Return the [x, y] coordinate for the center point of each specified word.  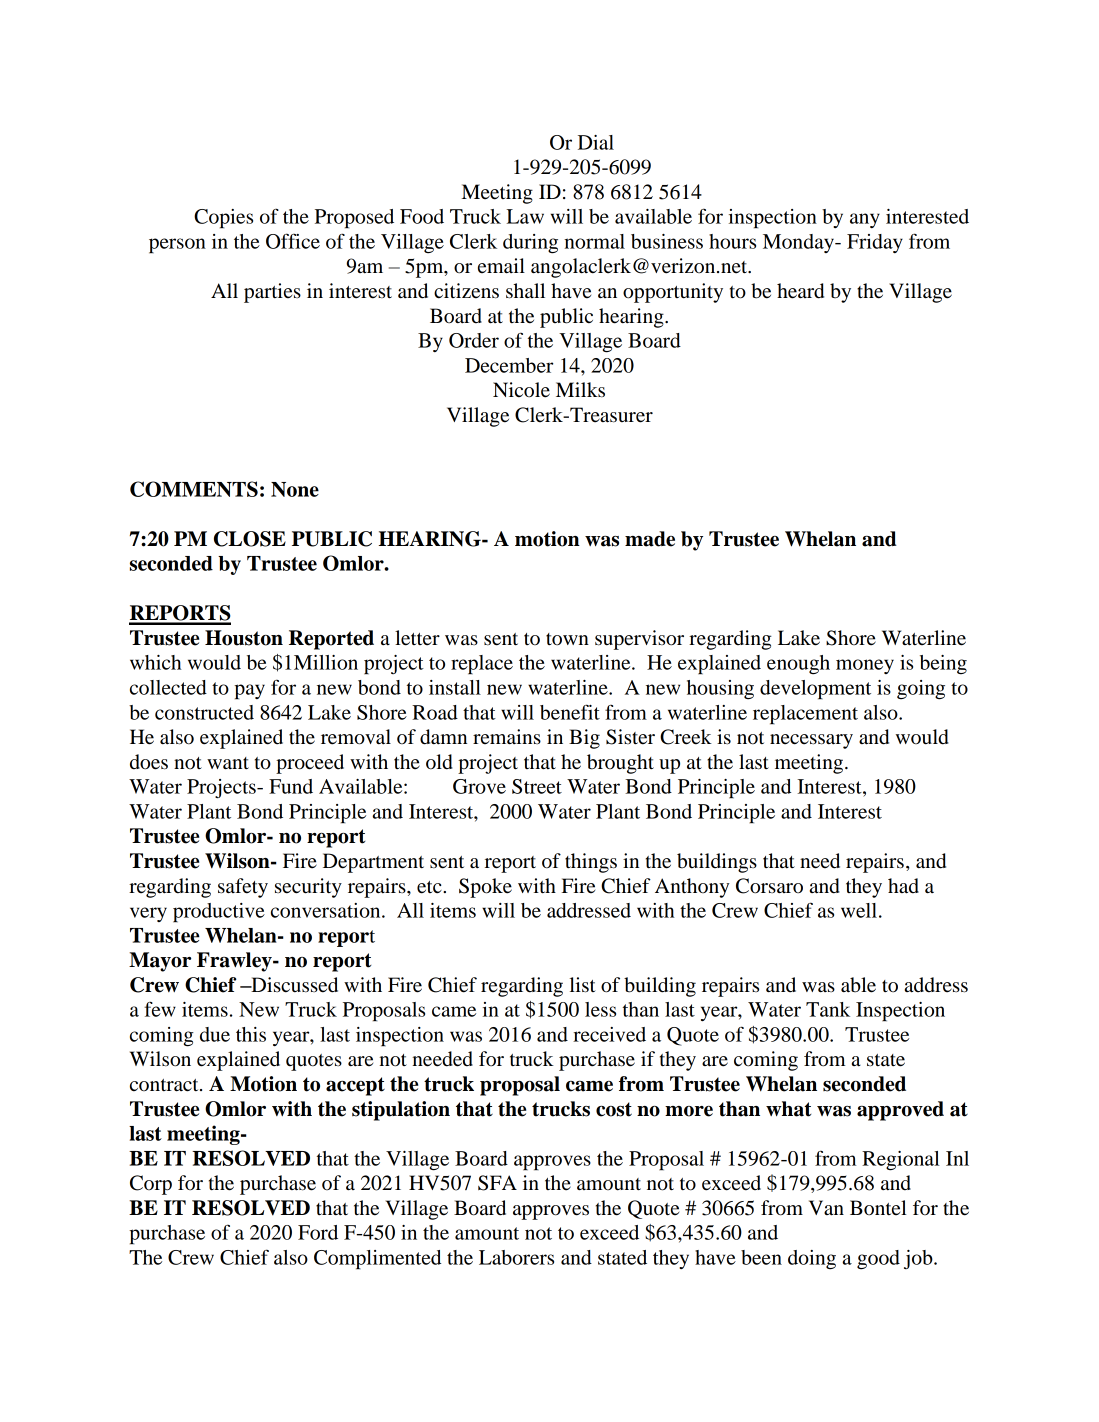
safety [243, 888]
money [865, 666]
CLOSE [250, 539]
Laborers [516, 1257]
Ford [318, 1232]
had [903, 886]
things [591, 863]
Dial [596, 142]
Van [826, 1208]
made [650, 539]
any [865, 220]
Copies [223, 219]
